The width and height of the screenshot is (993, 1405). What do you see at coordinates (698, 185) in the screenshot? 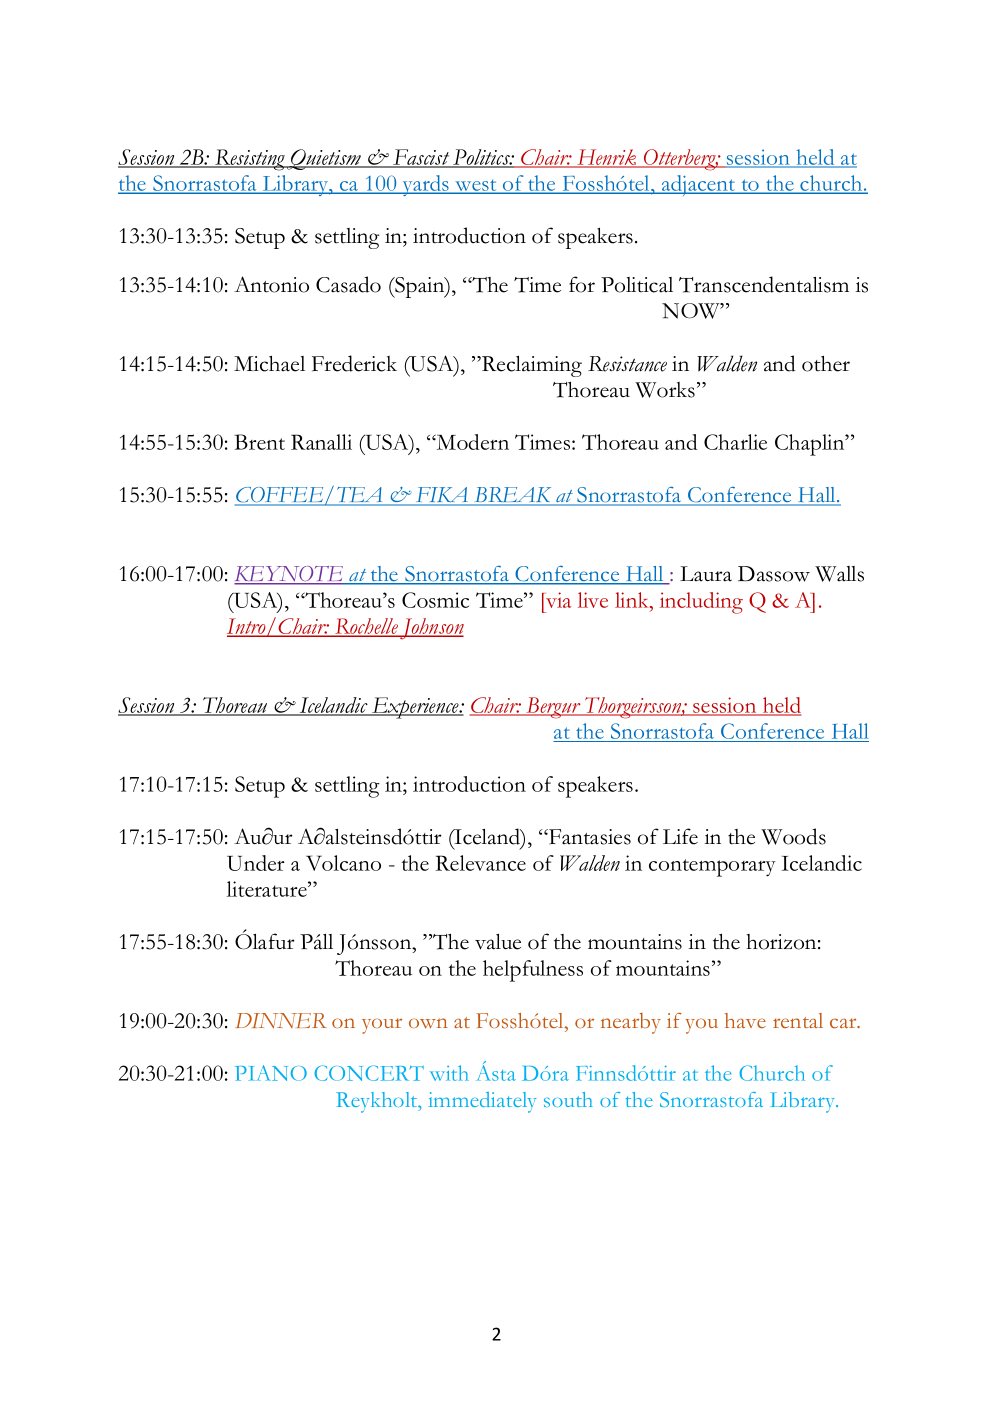
I see `adjacent` at bounding box center [698, 185].
